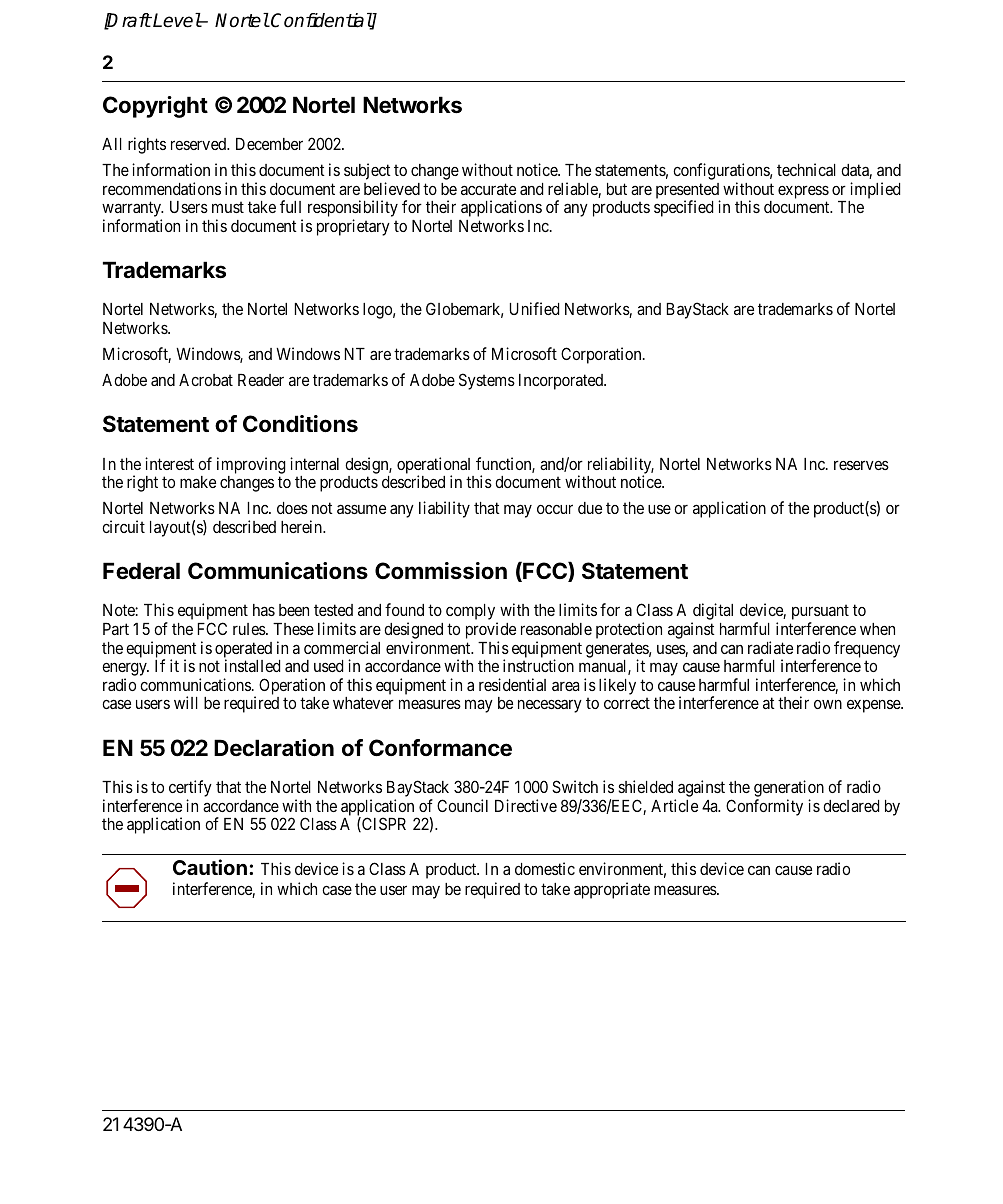  Describe the element at coordinates (206, 380) in the screenshot. I see `Acrobat` at that location.
